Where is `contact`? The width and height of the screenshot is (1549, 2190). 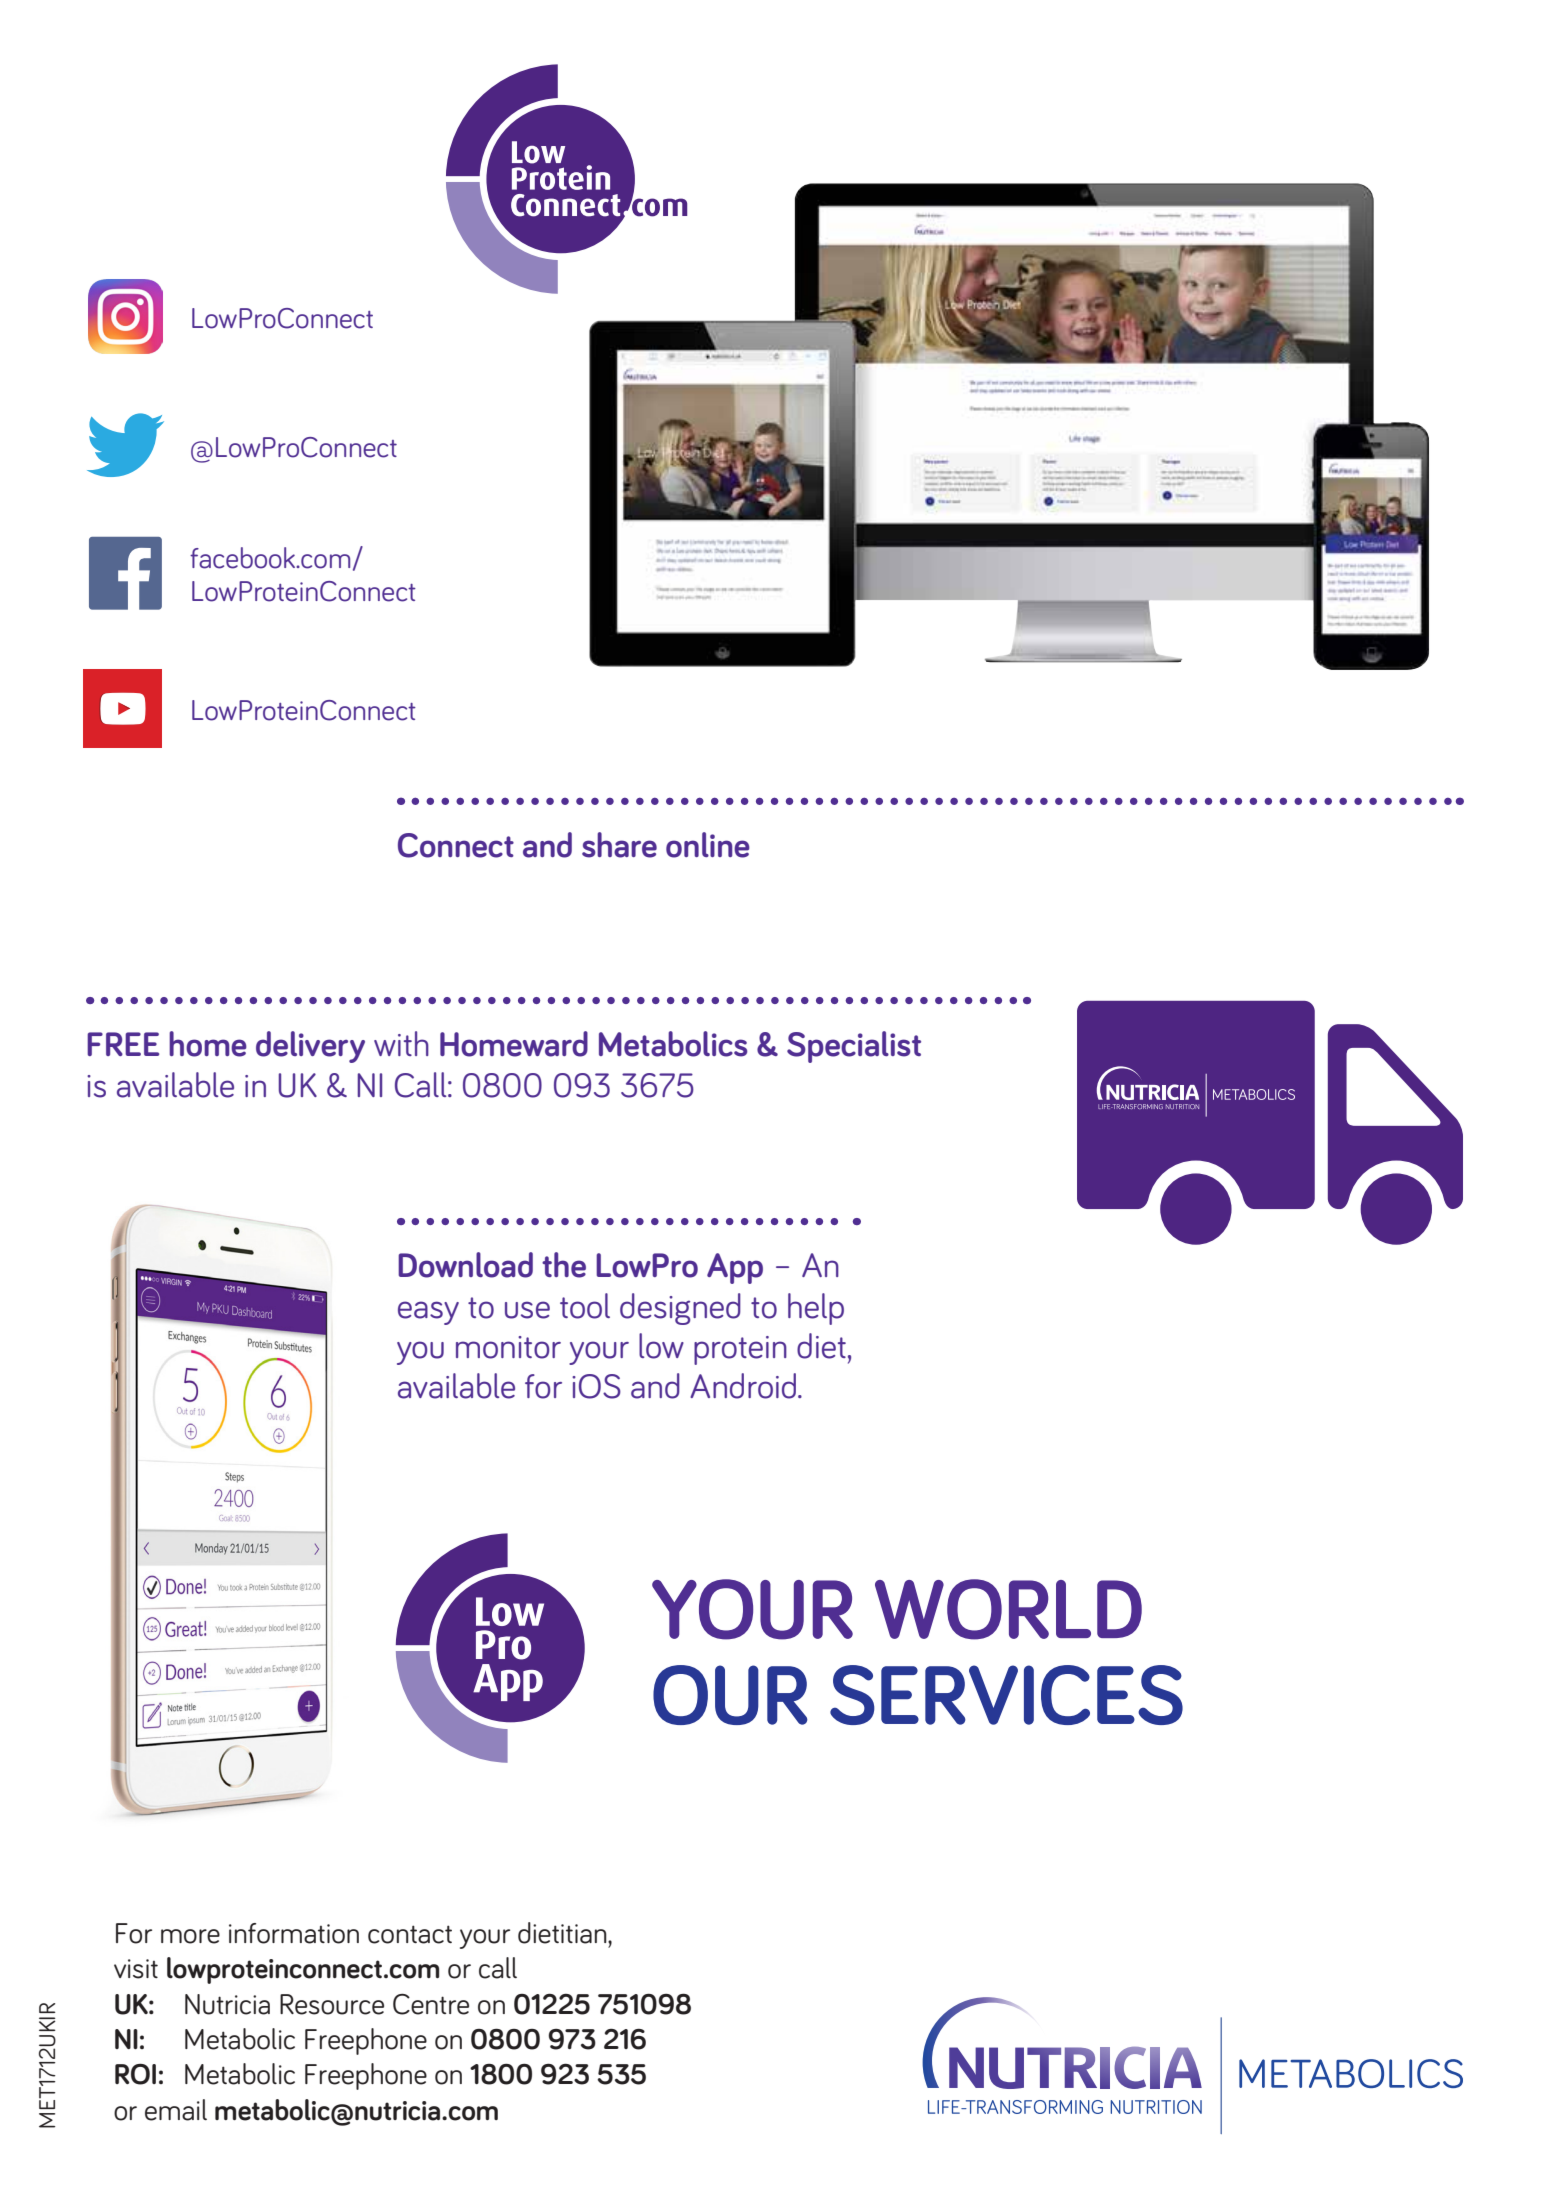 contact is located at coordinates (410, 1934).
